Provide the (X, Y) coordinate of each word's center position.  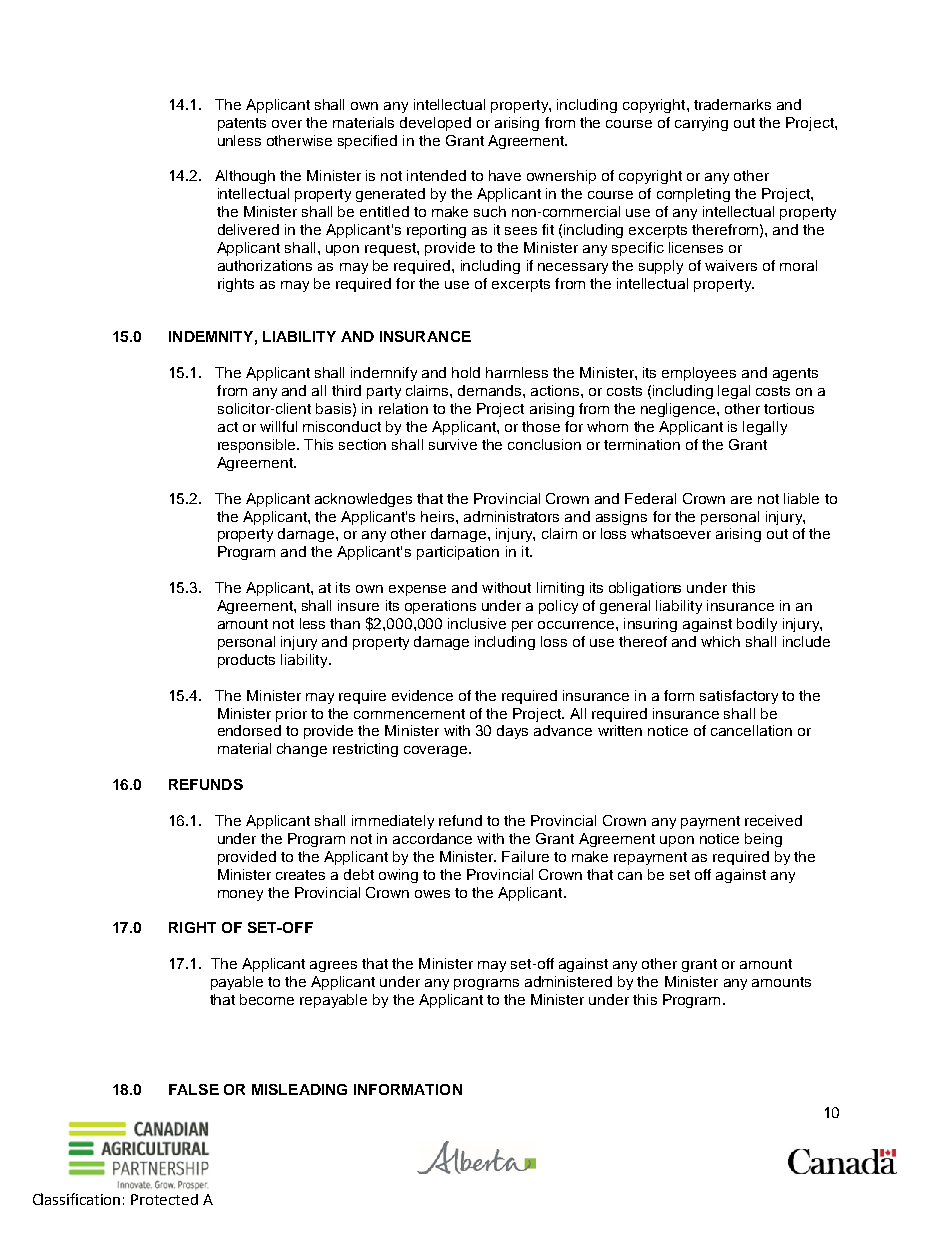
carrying (701, 124)
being (763, 840)
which (720, 641)
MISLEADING (299, 1089)
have (505, 175)
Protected (164, 1199)
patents (242, 124)
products (246, 661)
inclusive (477, 623)
